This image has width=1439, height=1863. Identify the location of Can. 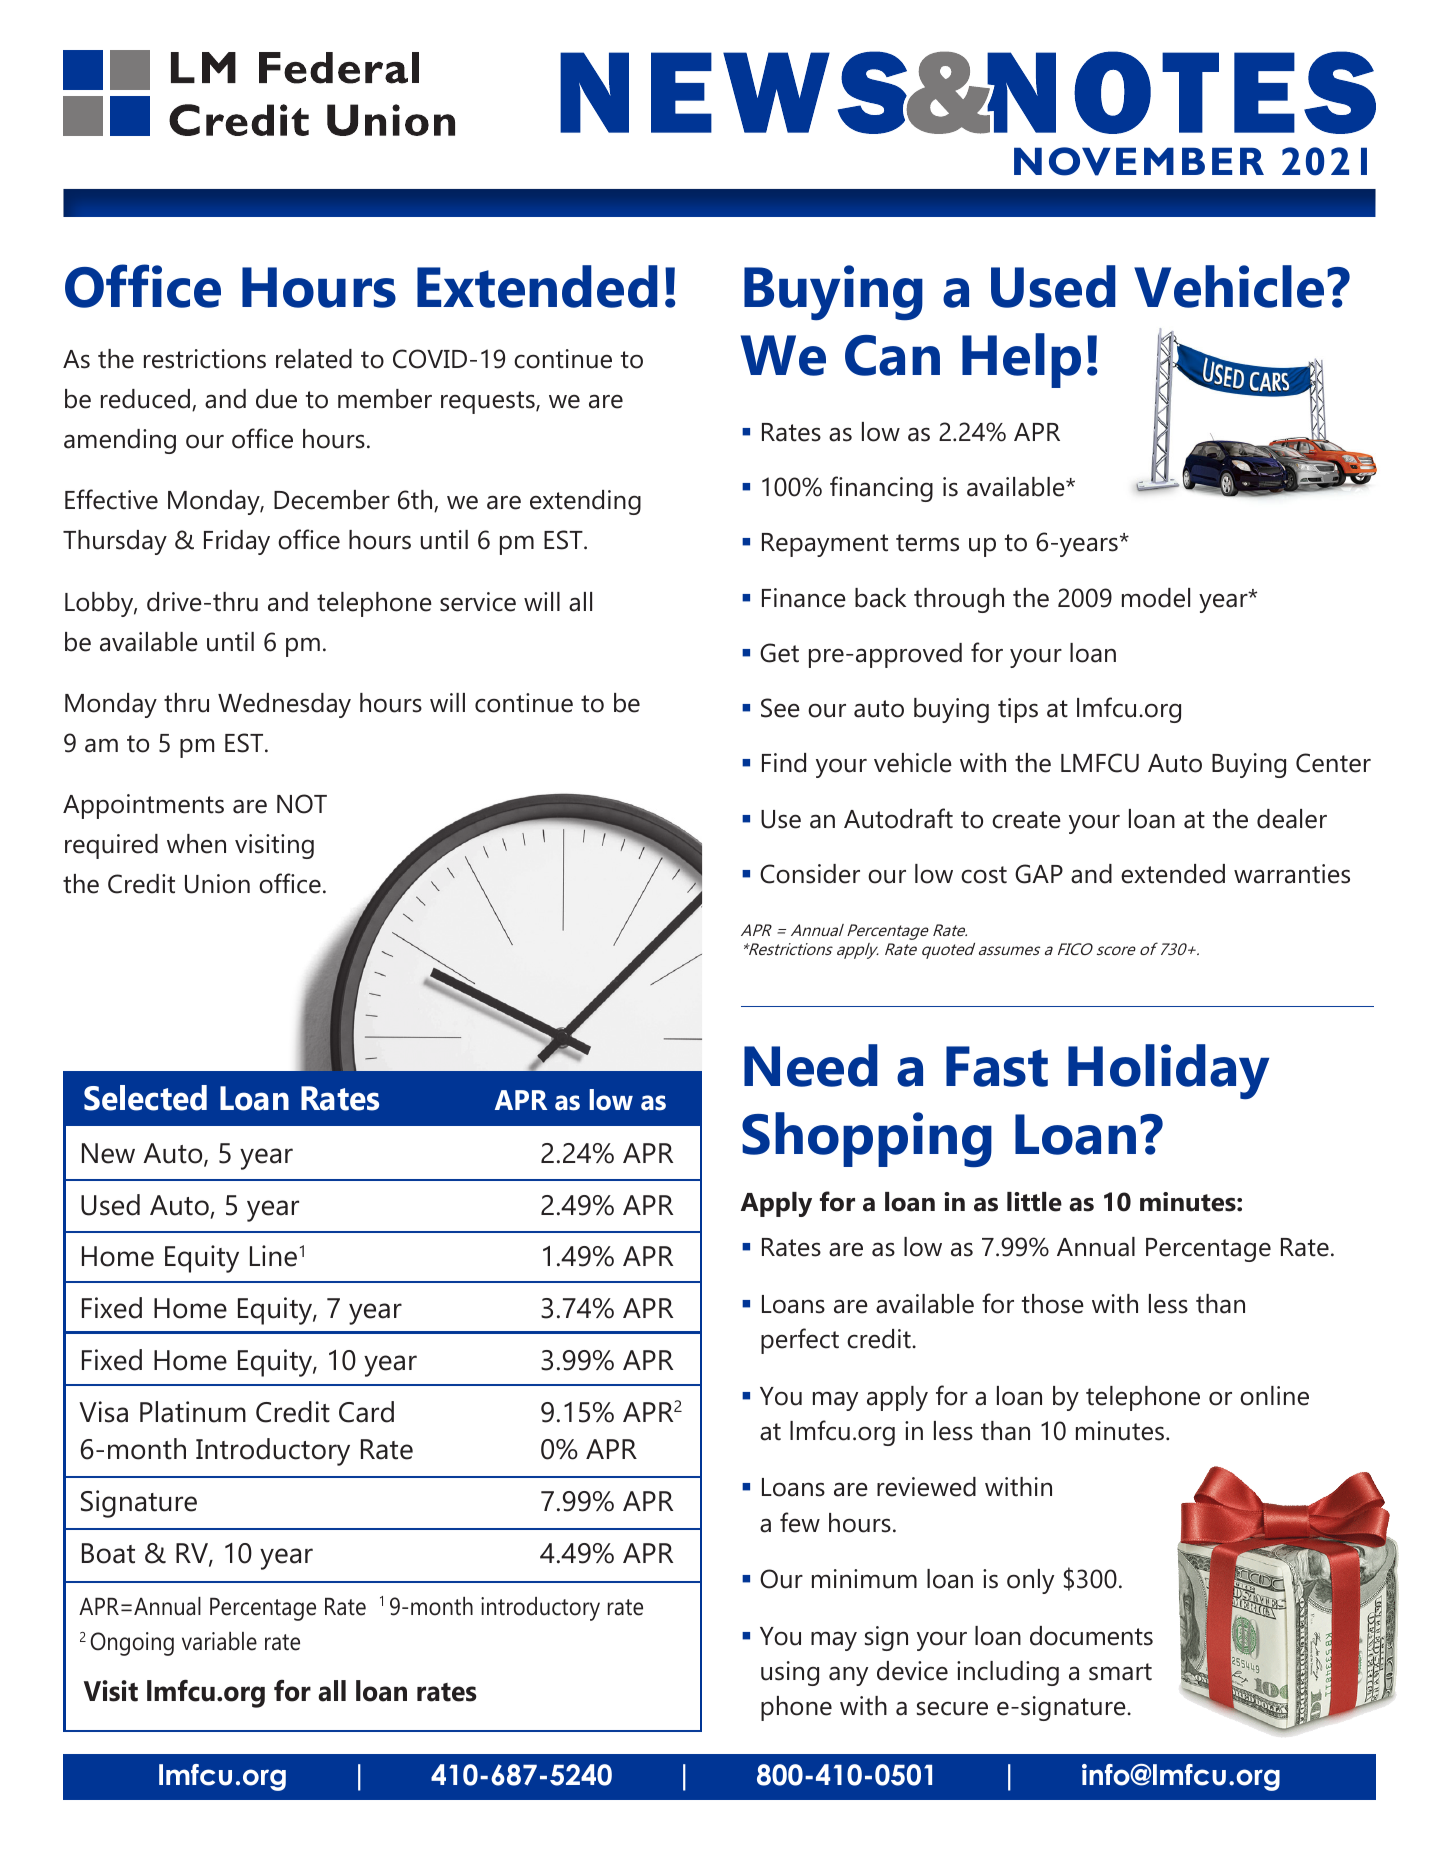
(892, 355).
